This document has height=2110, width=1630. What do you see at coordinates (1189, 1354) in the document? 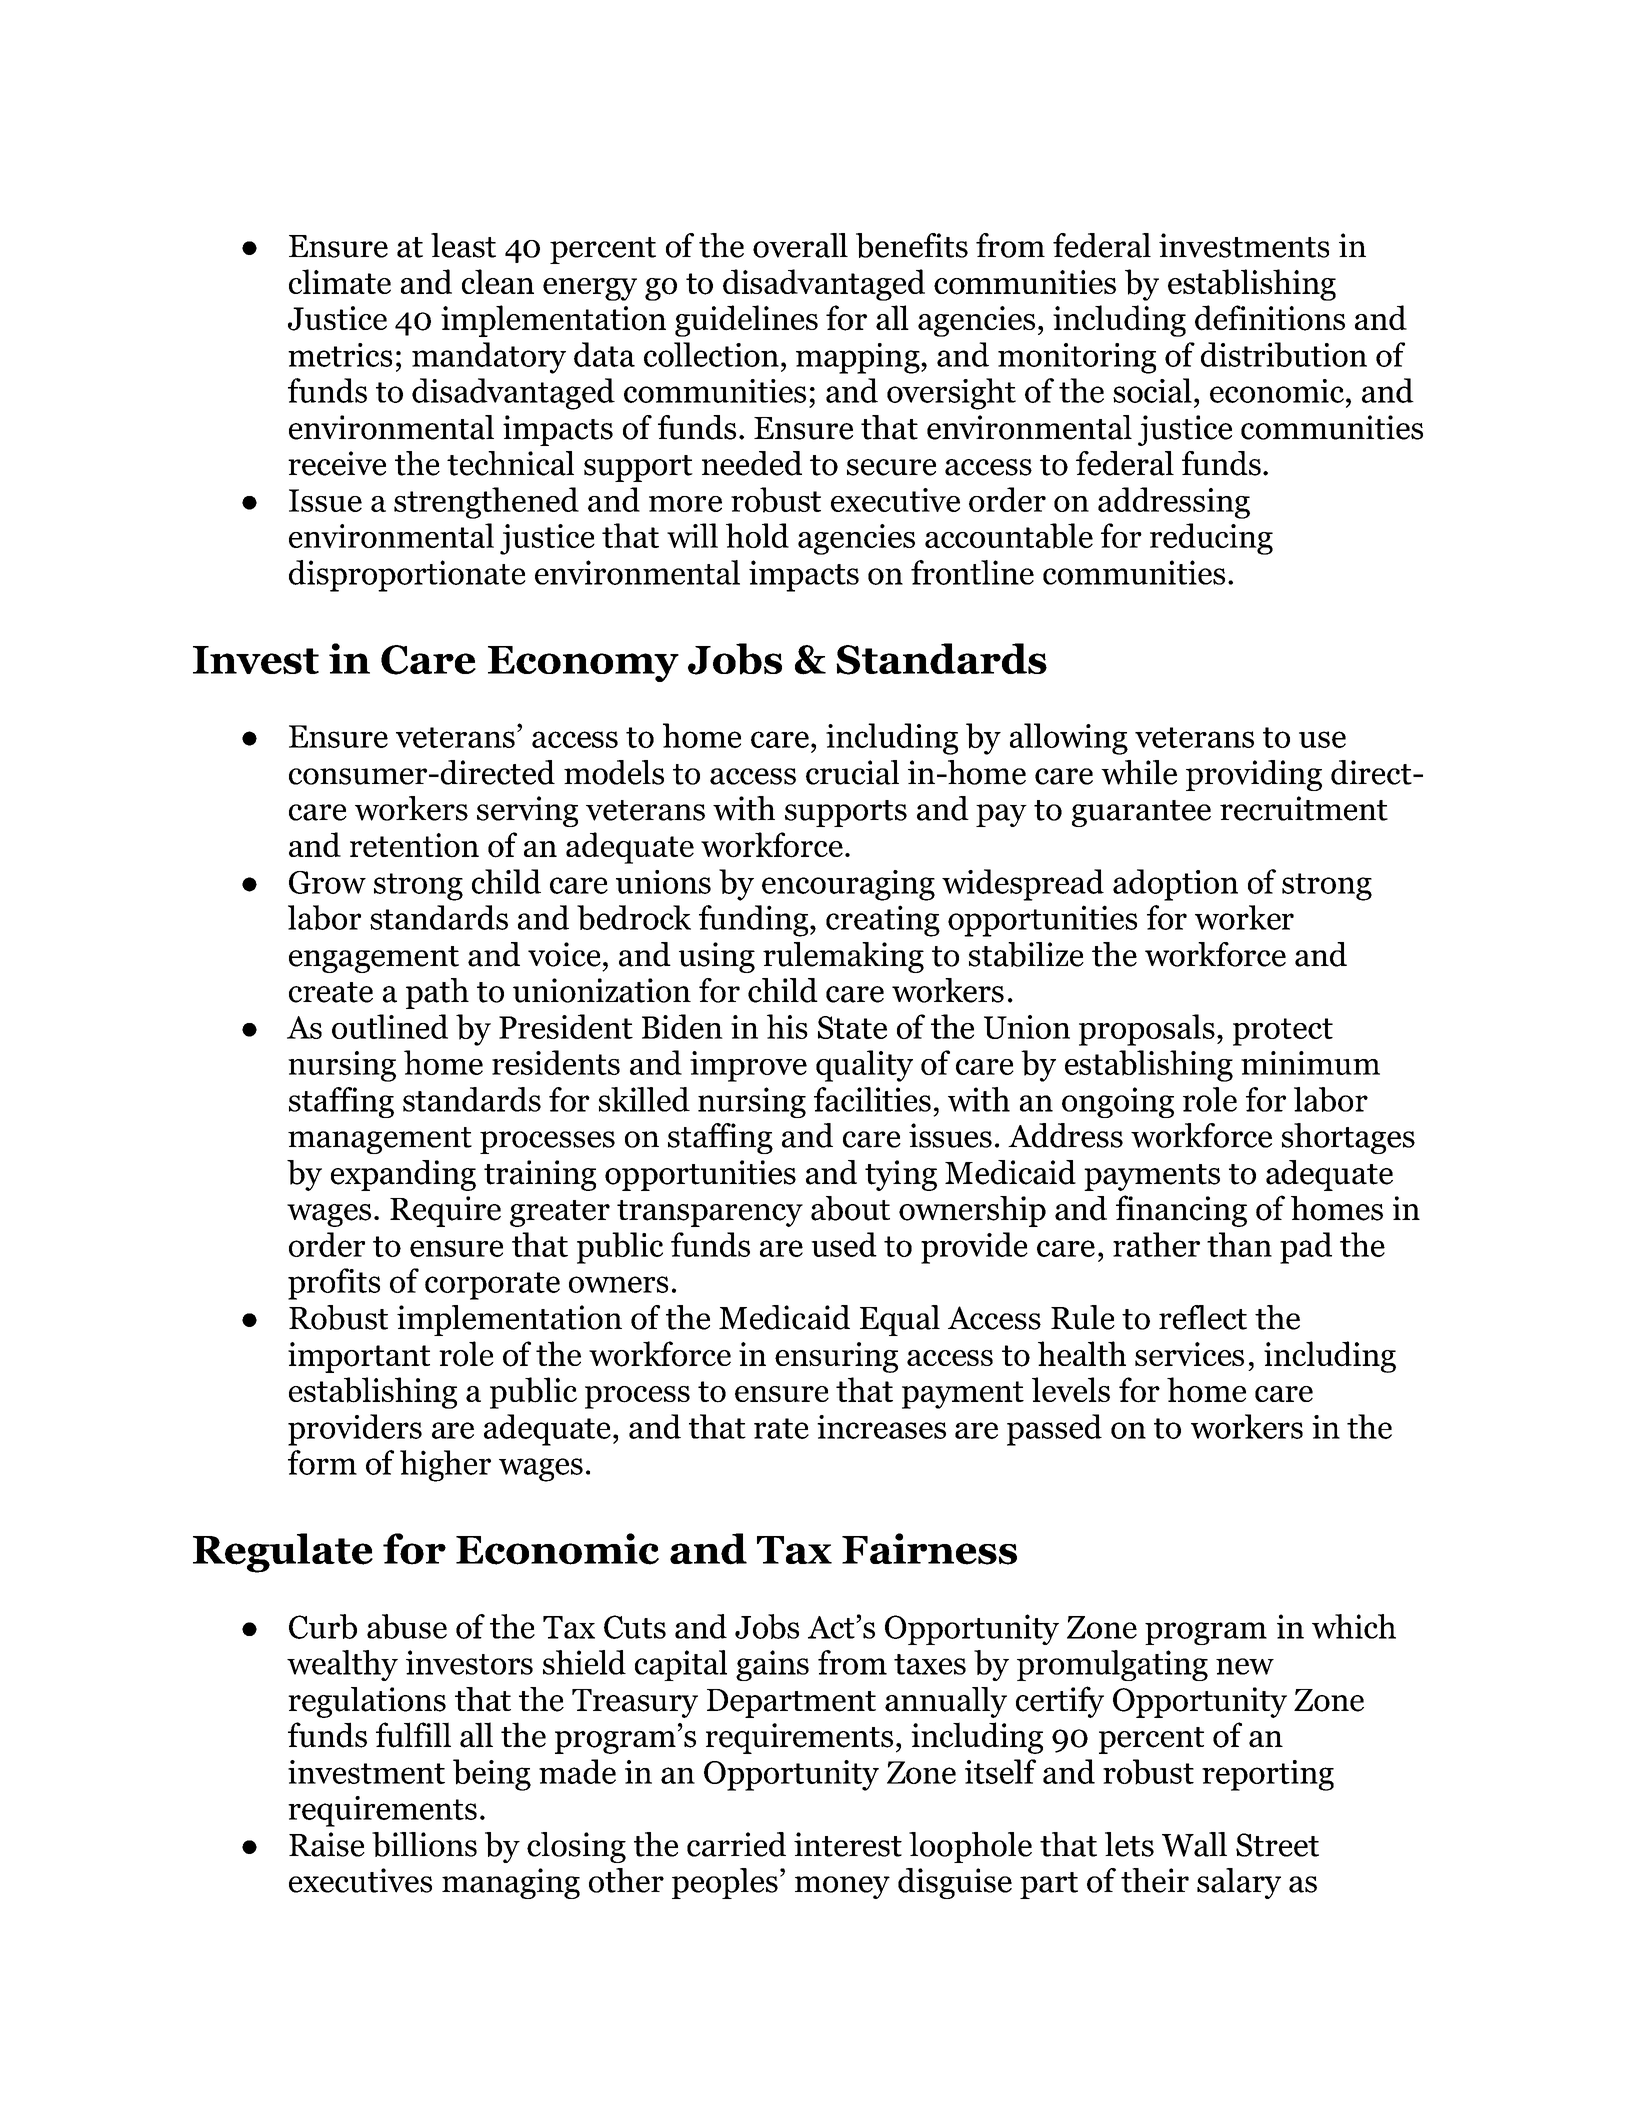
I see `services` at bounding box center [1189, 1354].
